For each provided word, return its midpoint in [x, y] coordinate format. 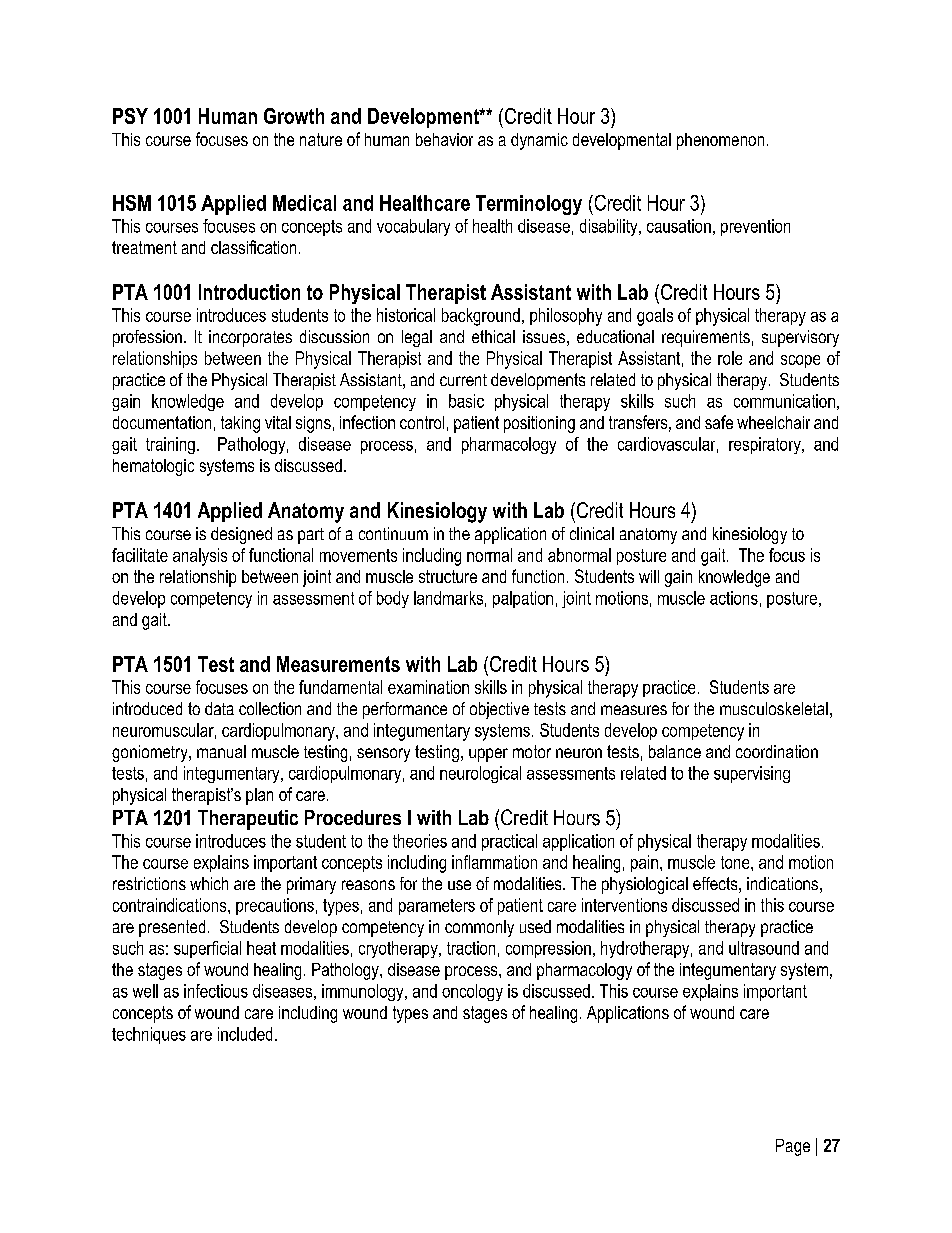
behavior [444, 139]
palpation [523, 599]
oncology [472, 992]
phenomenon [720, 141]
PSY [130, 116]
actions [734, 598]
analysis [200, 557]
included [245, 1034]
